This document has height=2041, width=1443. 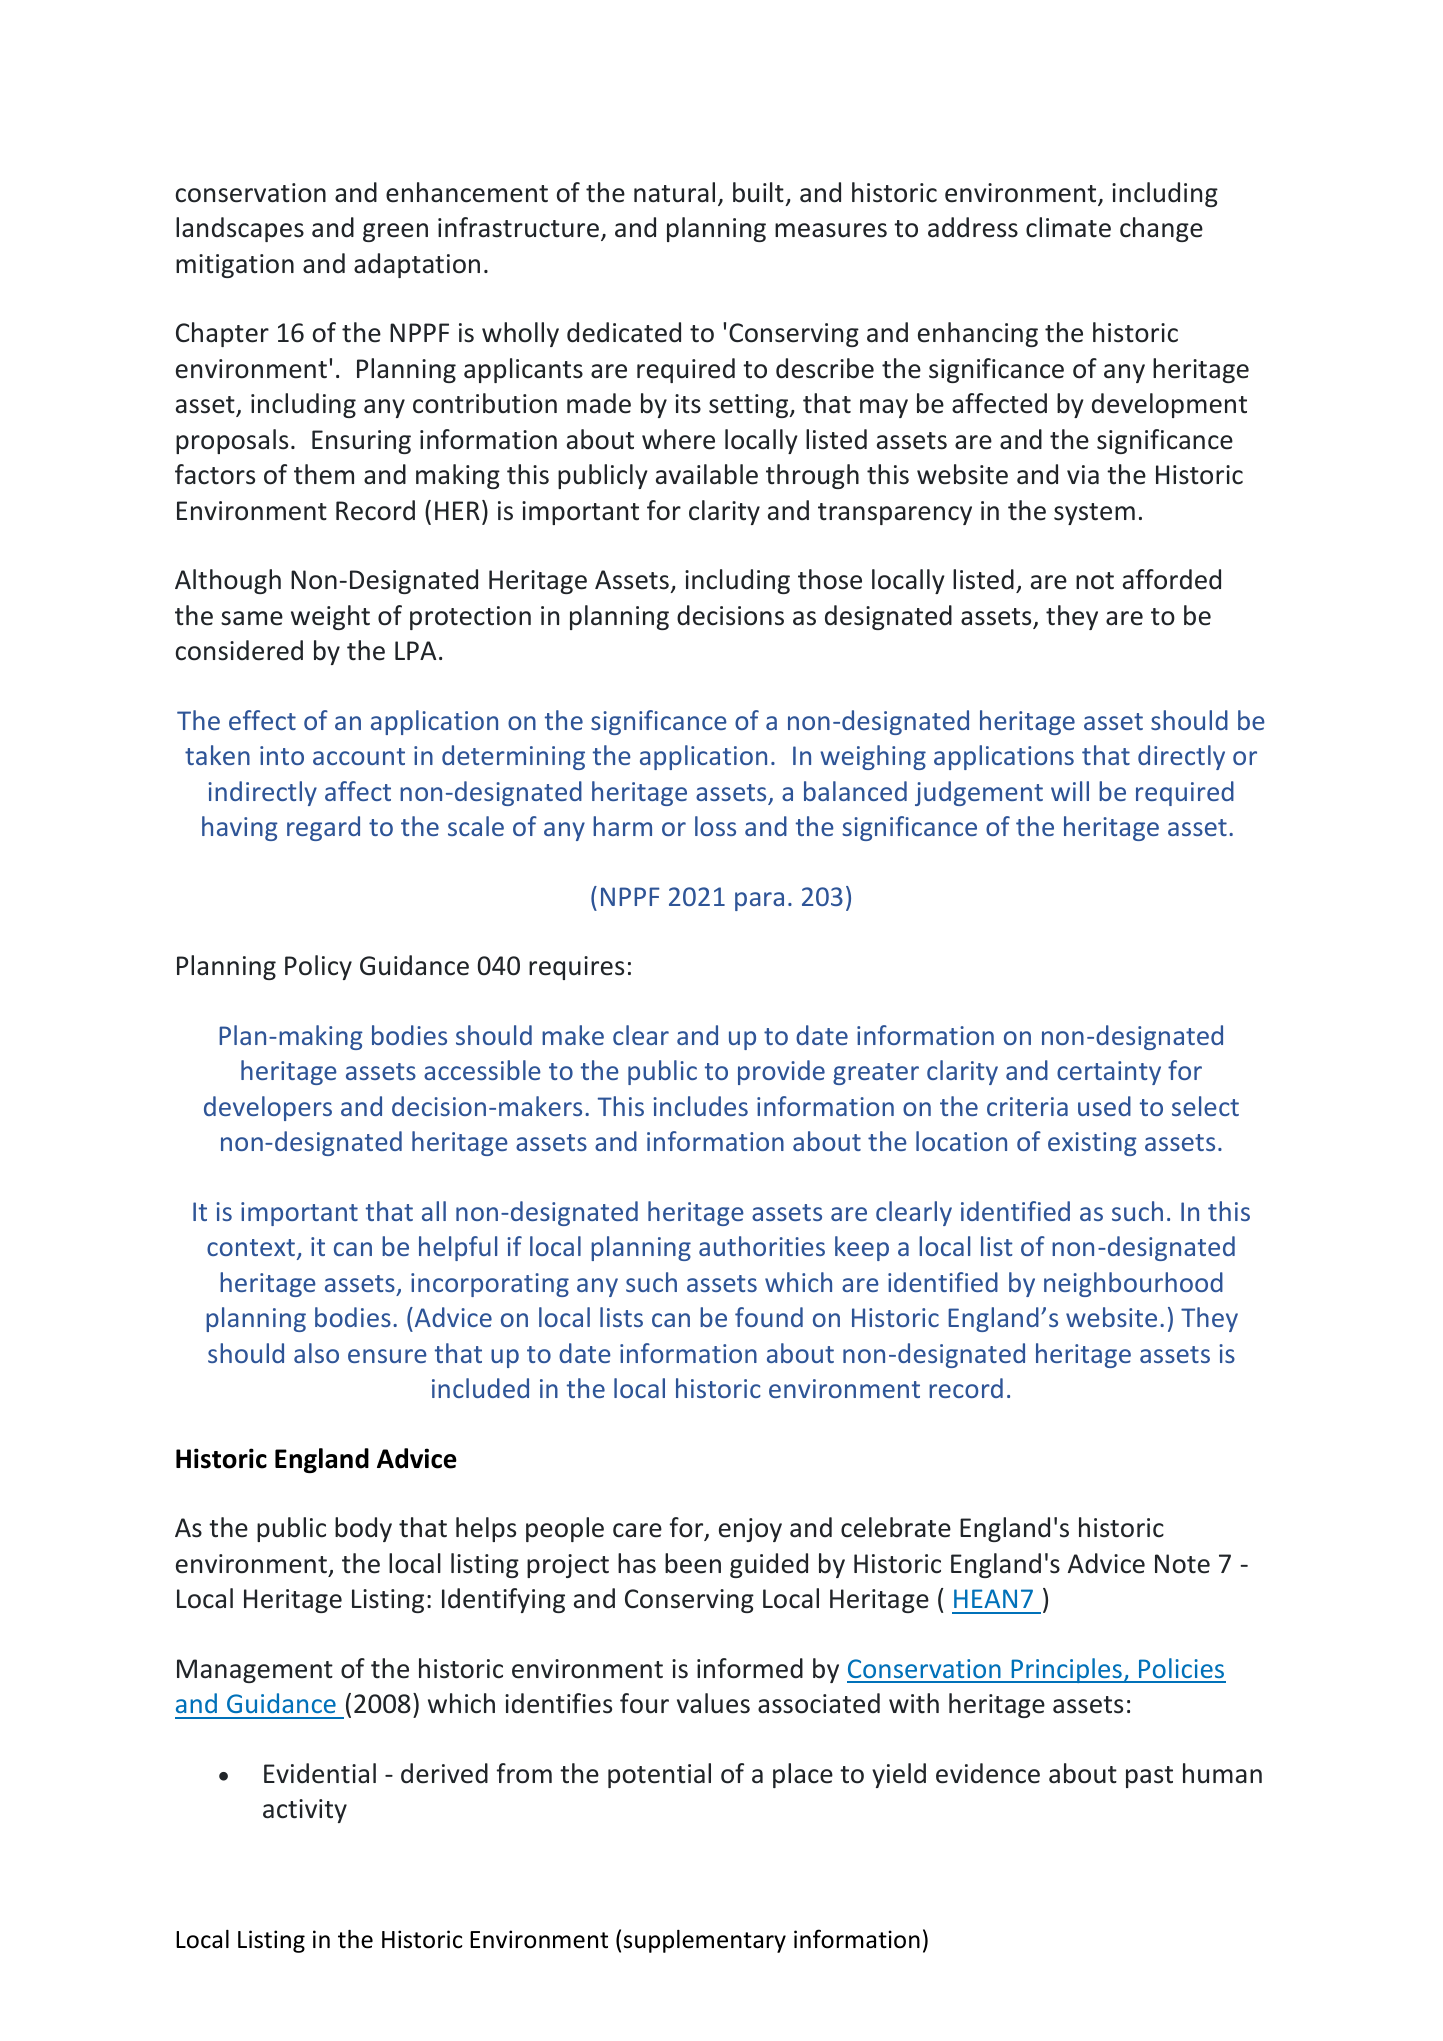 I want to click on context, so click(x=252, y=1249).
